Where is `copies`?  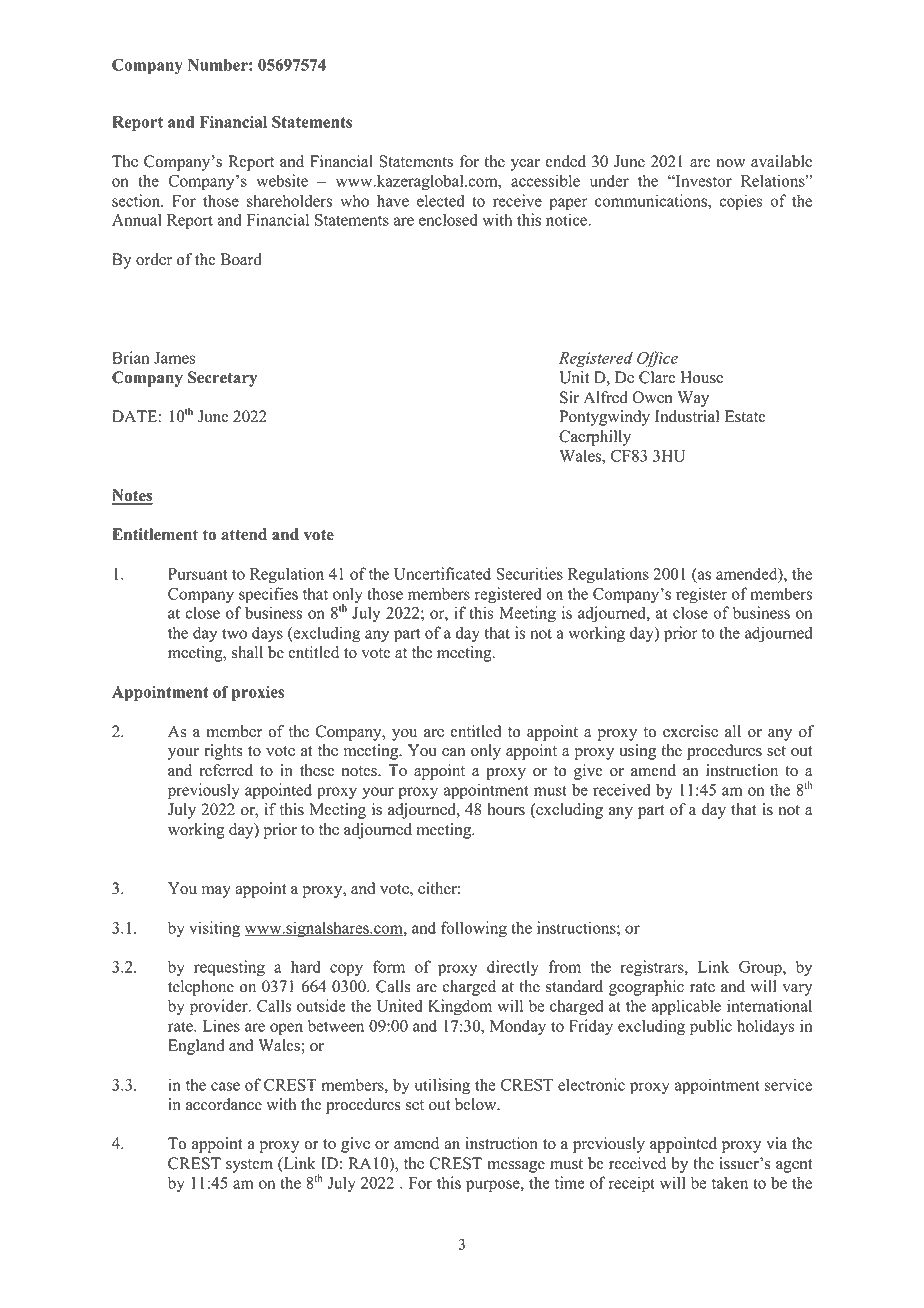
copies is located at coordinates (741, 202).
